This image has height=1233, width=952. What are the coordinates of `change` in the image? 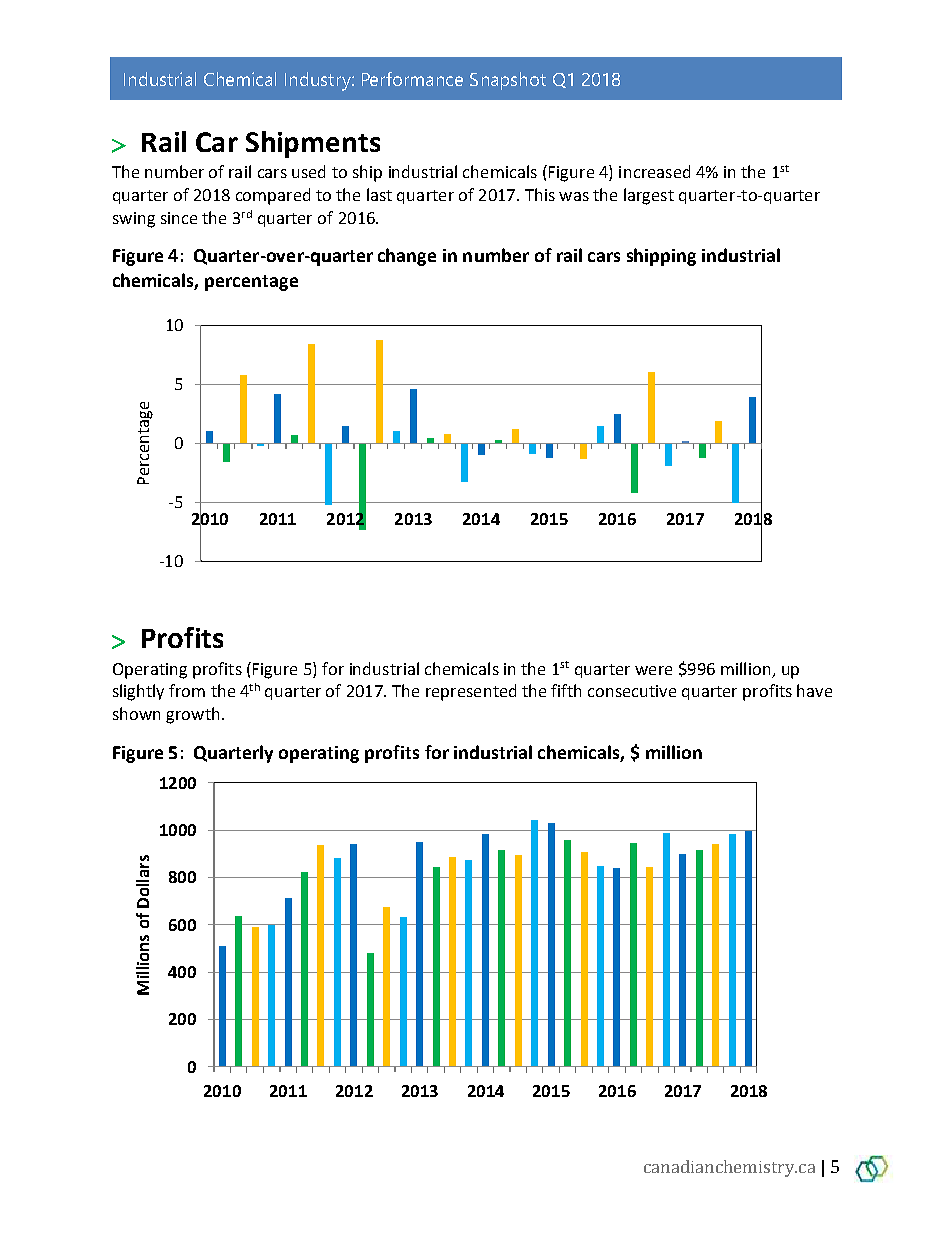 It's located at (407, 257).
